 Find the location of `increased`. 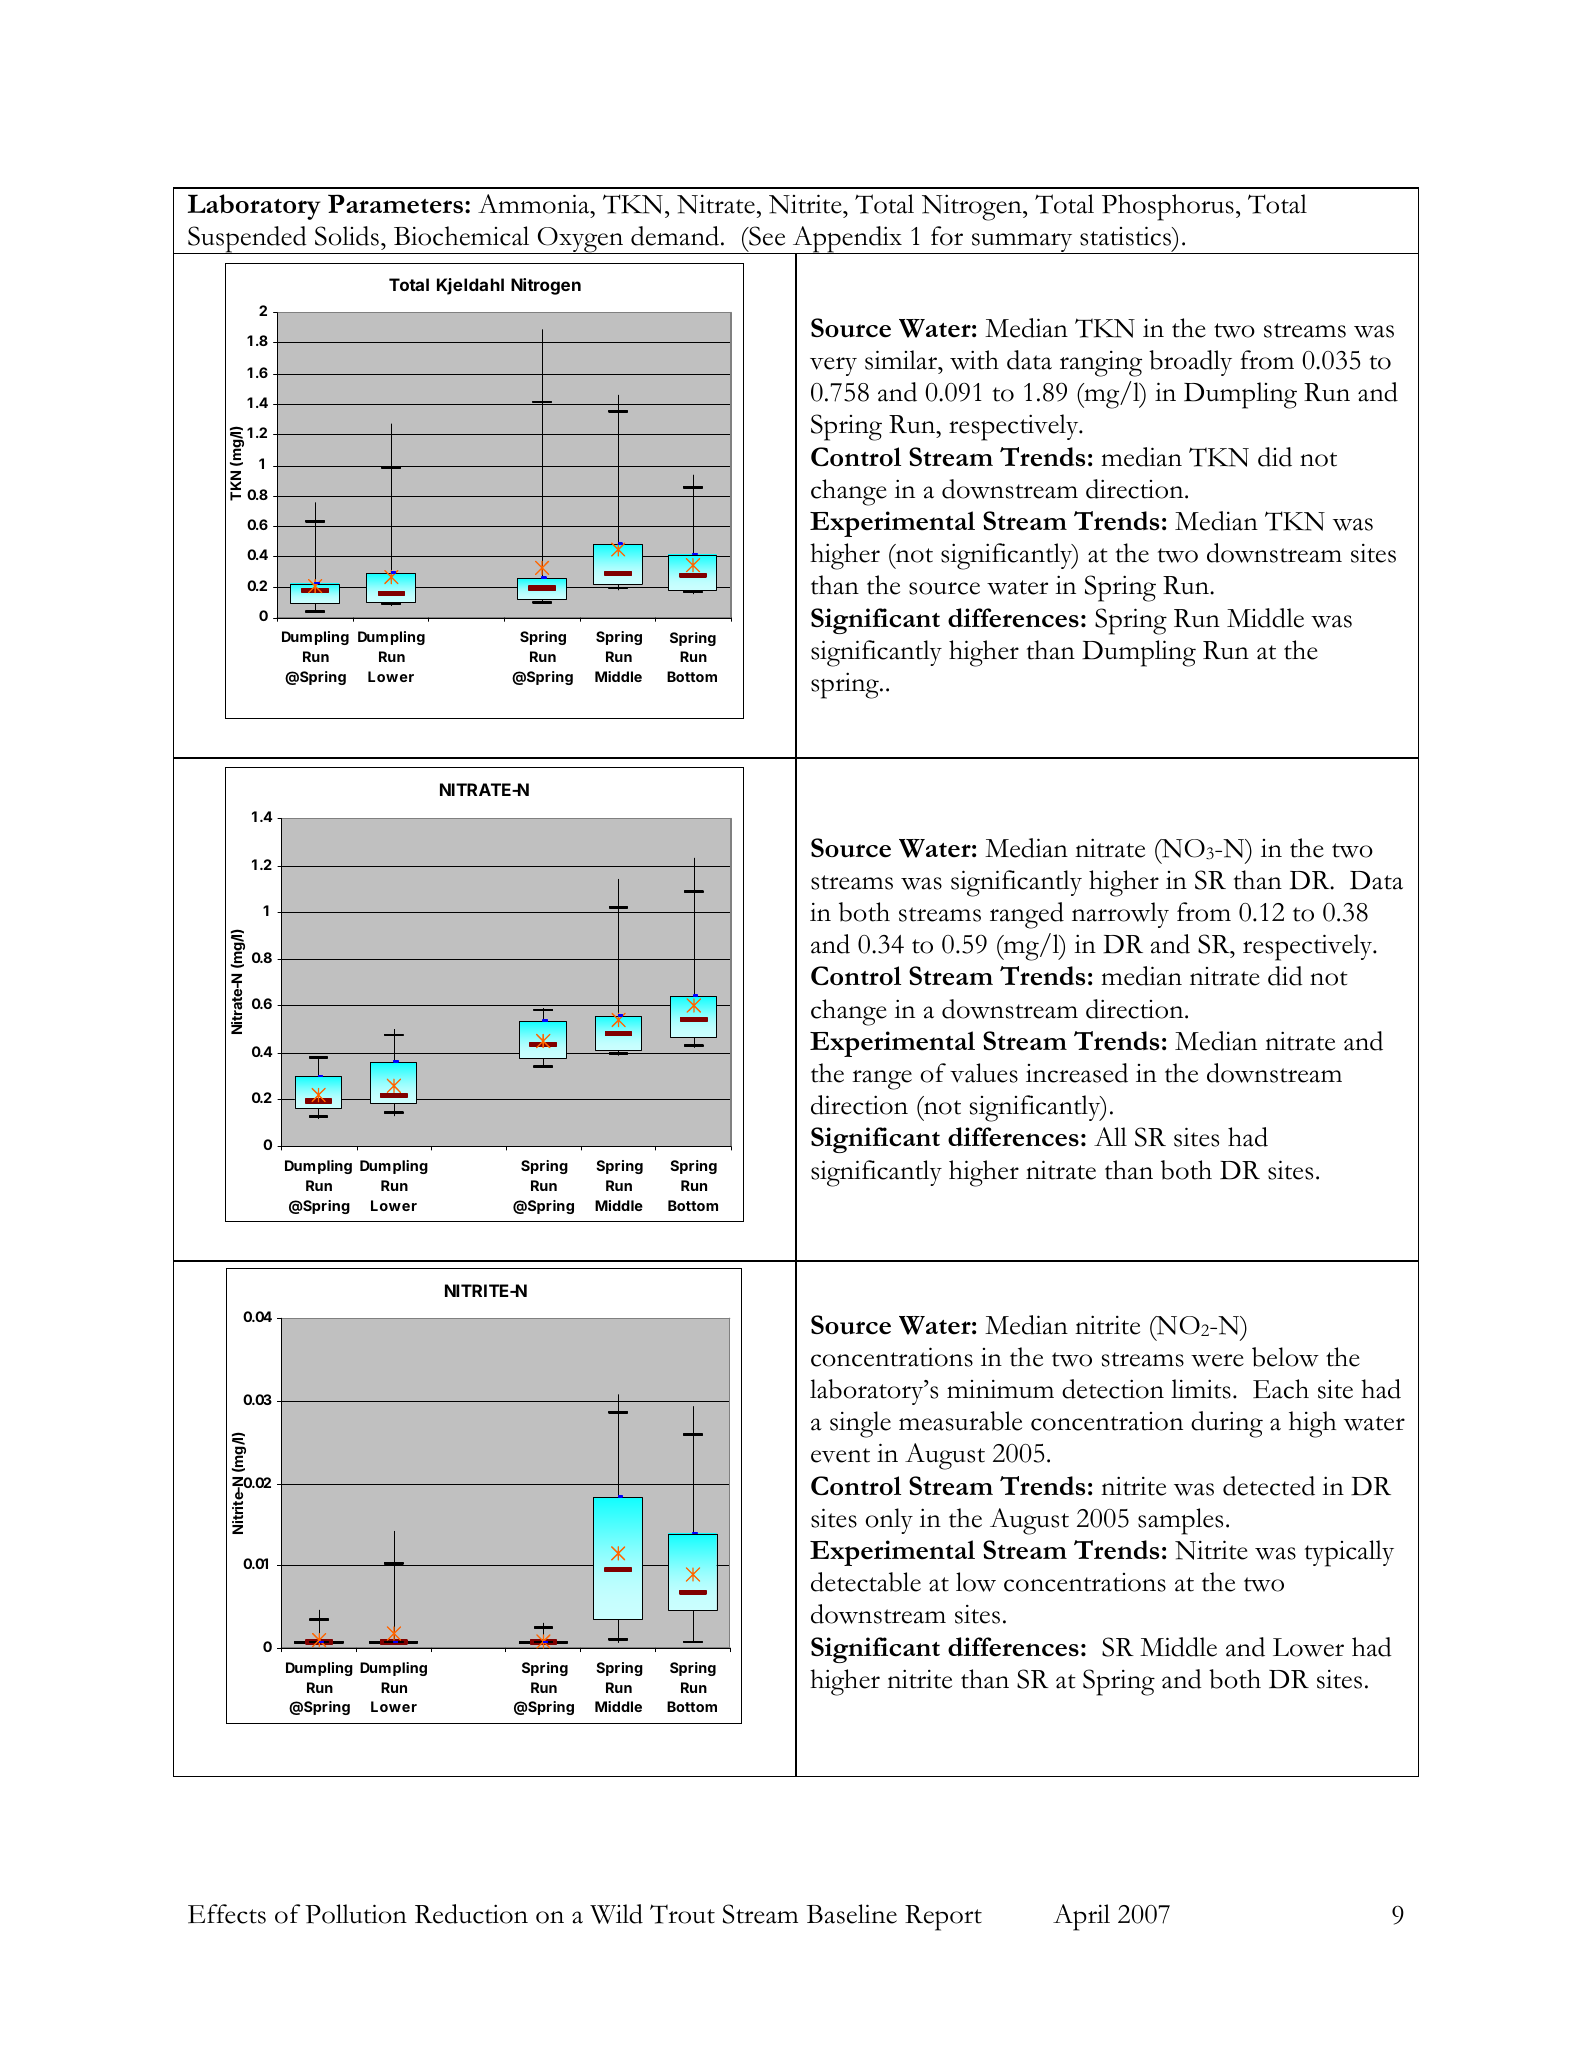

increased is located at coordinates (1077, 1073).
